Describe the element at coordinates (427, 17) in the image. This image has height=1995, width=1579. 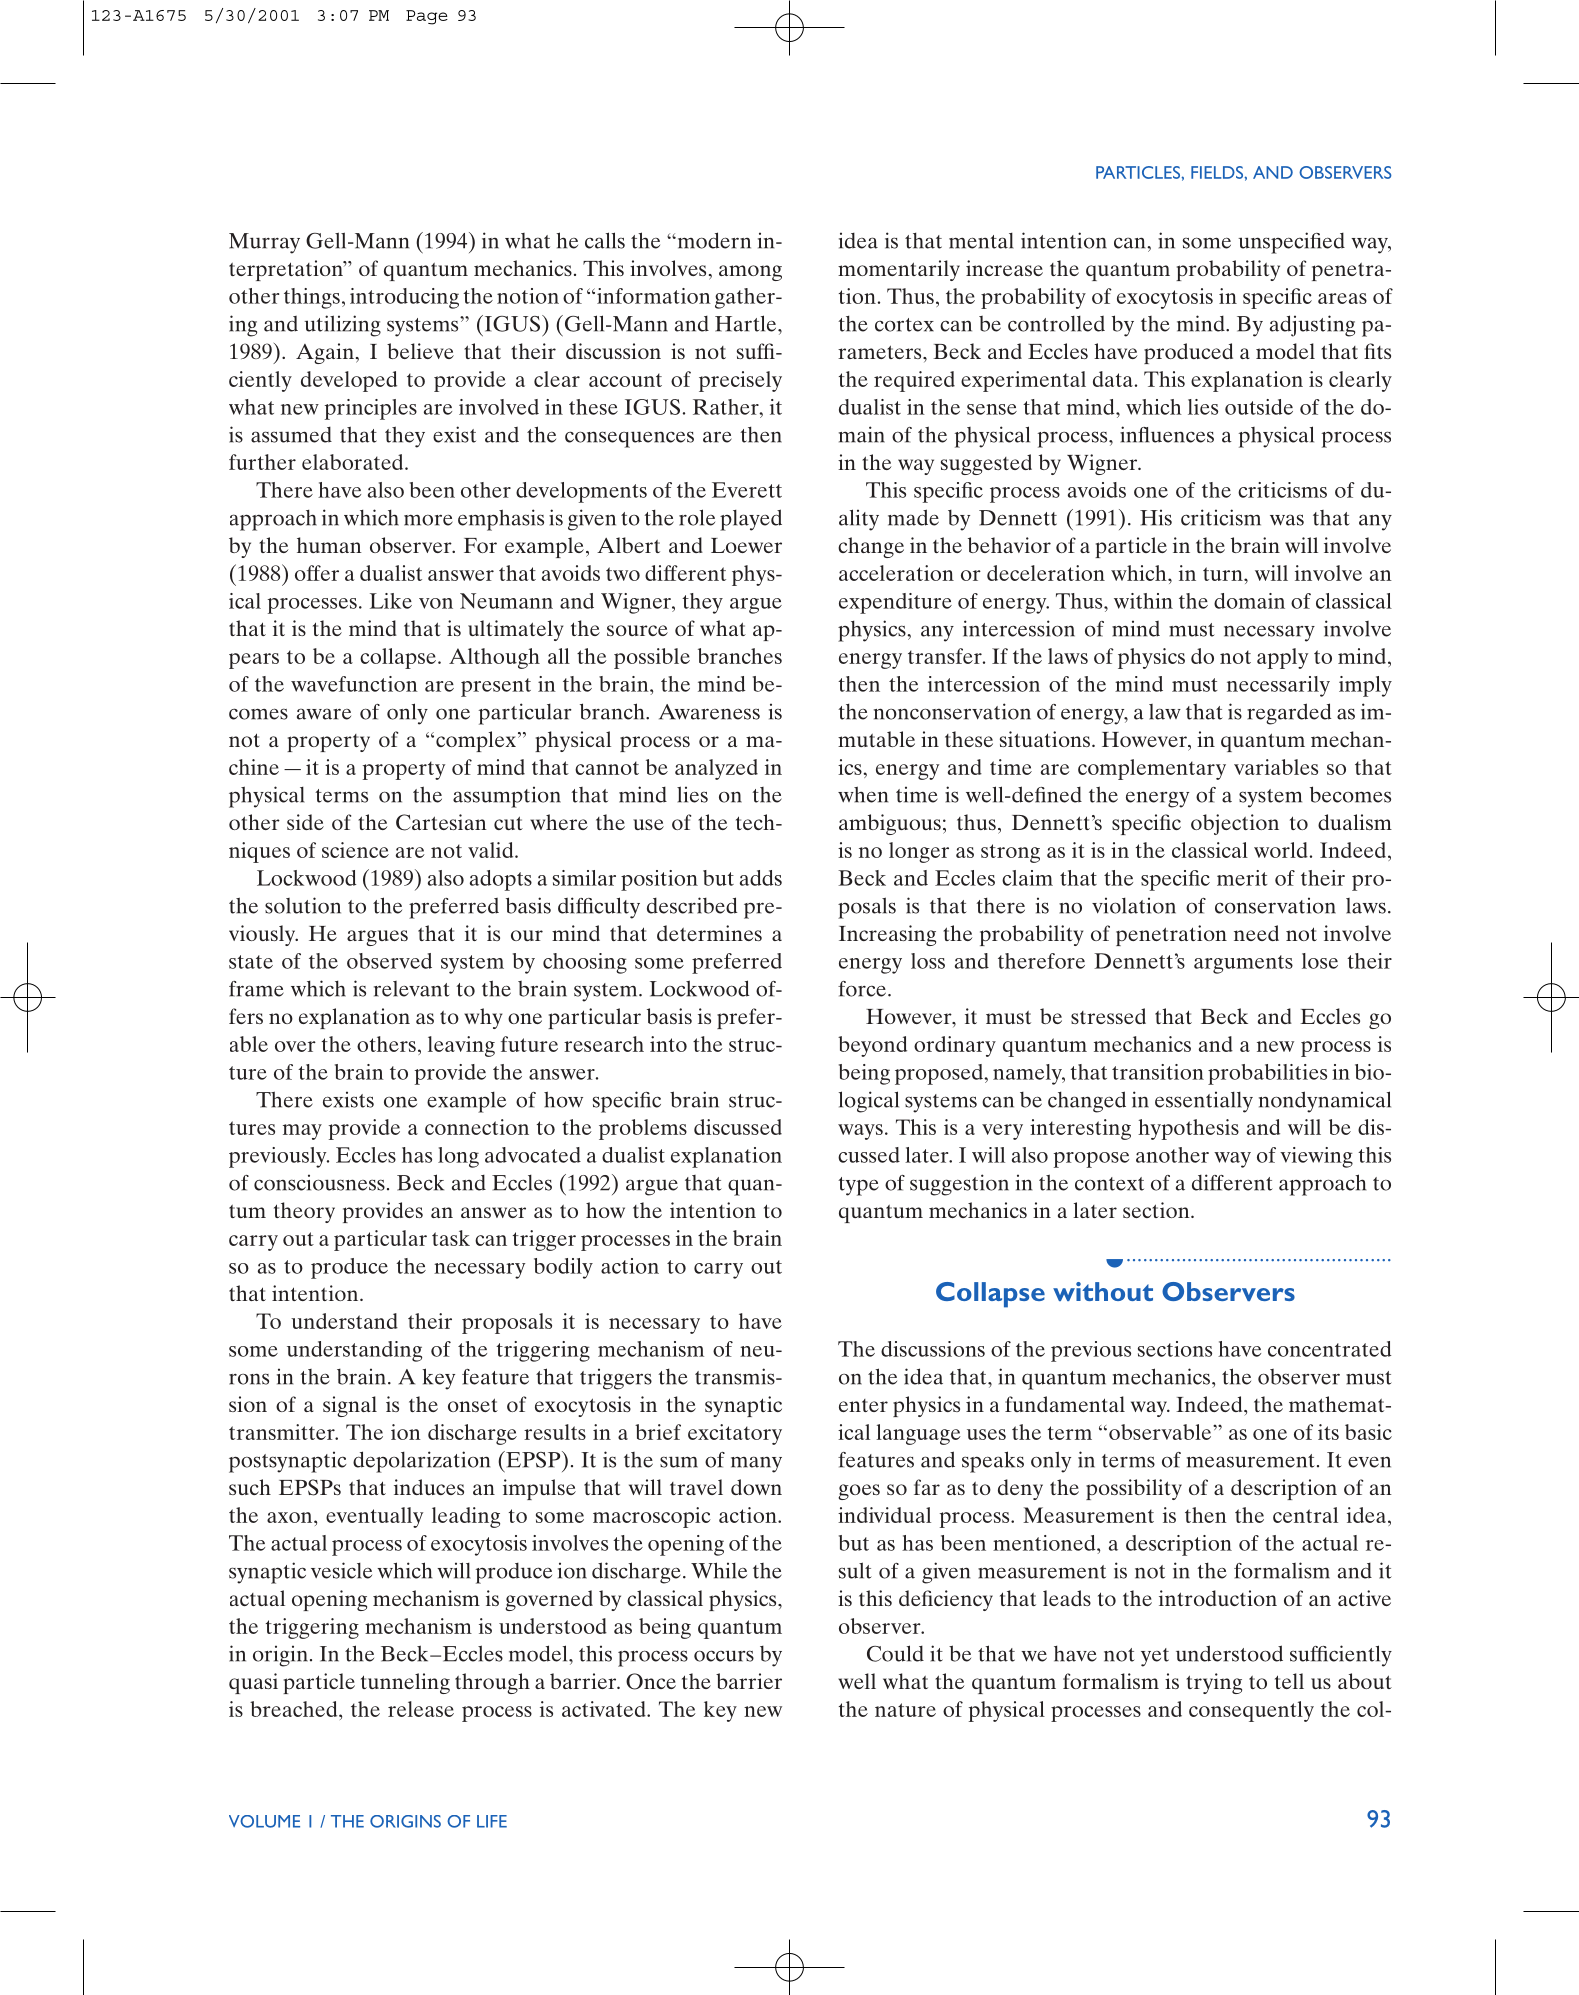
I see `Page` at that location.
